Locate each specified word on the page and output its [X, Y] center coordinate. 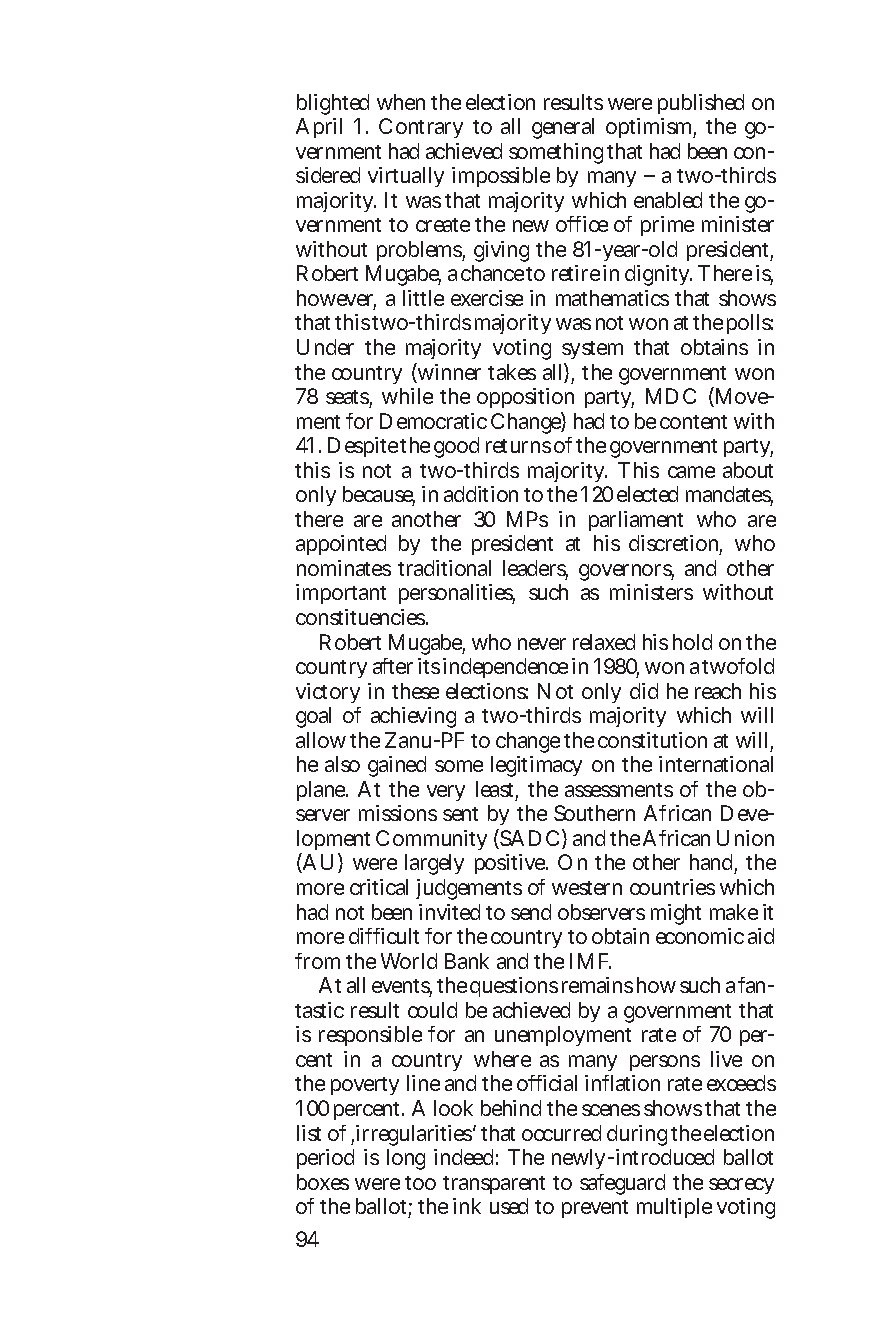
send [531, 912]
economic [700, 936]
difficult [384, 936]
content [693, 422]
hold [692, 642]
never [542, 644]
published [701, 104]
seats [349, 398]
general [563, 128]
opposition [525, 398]
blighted [333, 104]
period [325, 1159]
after [393, 666]
